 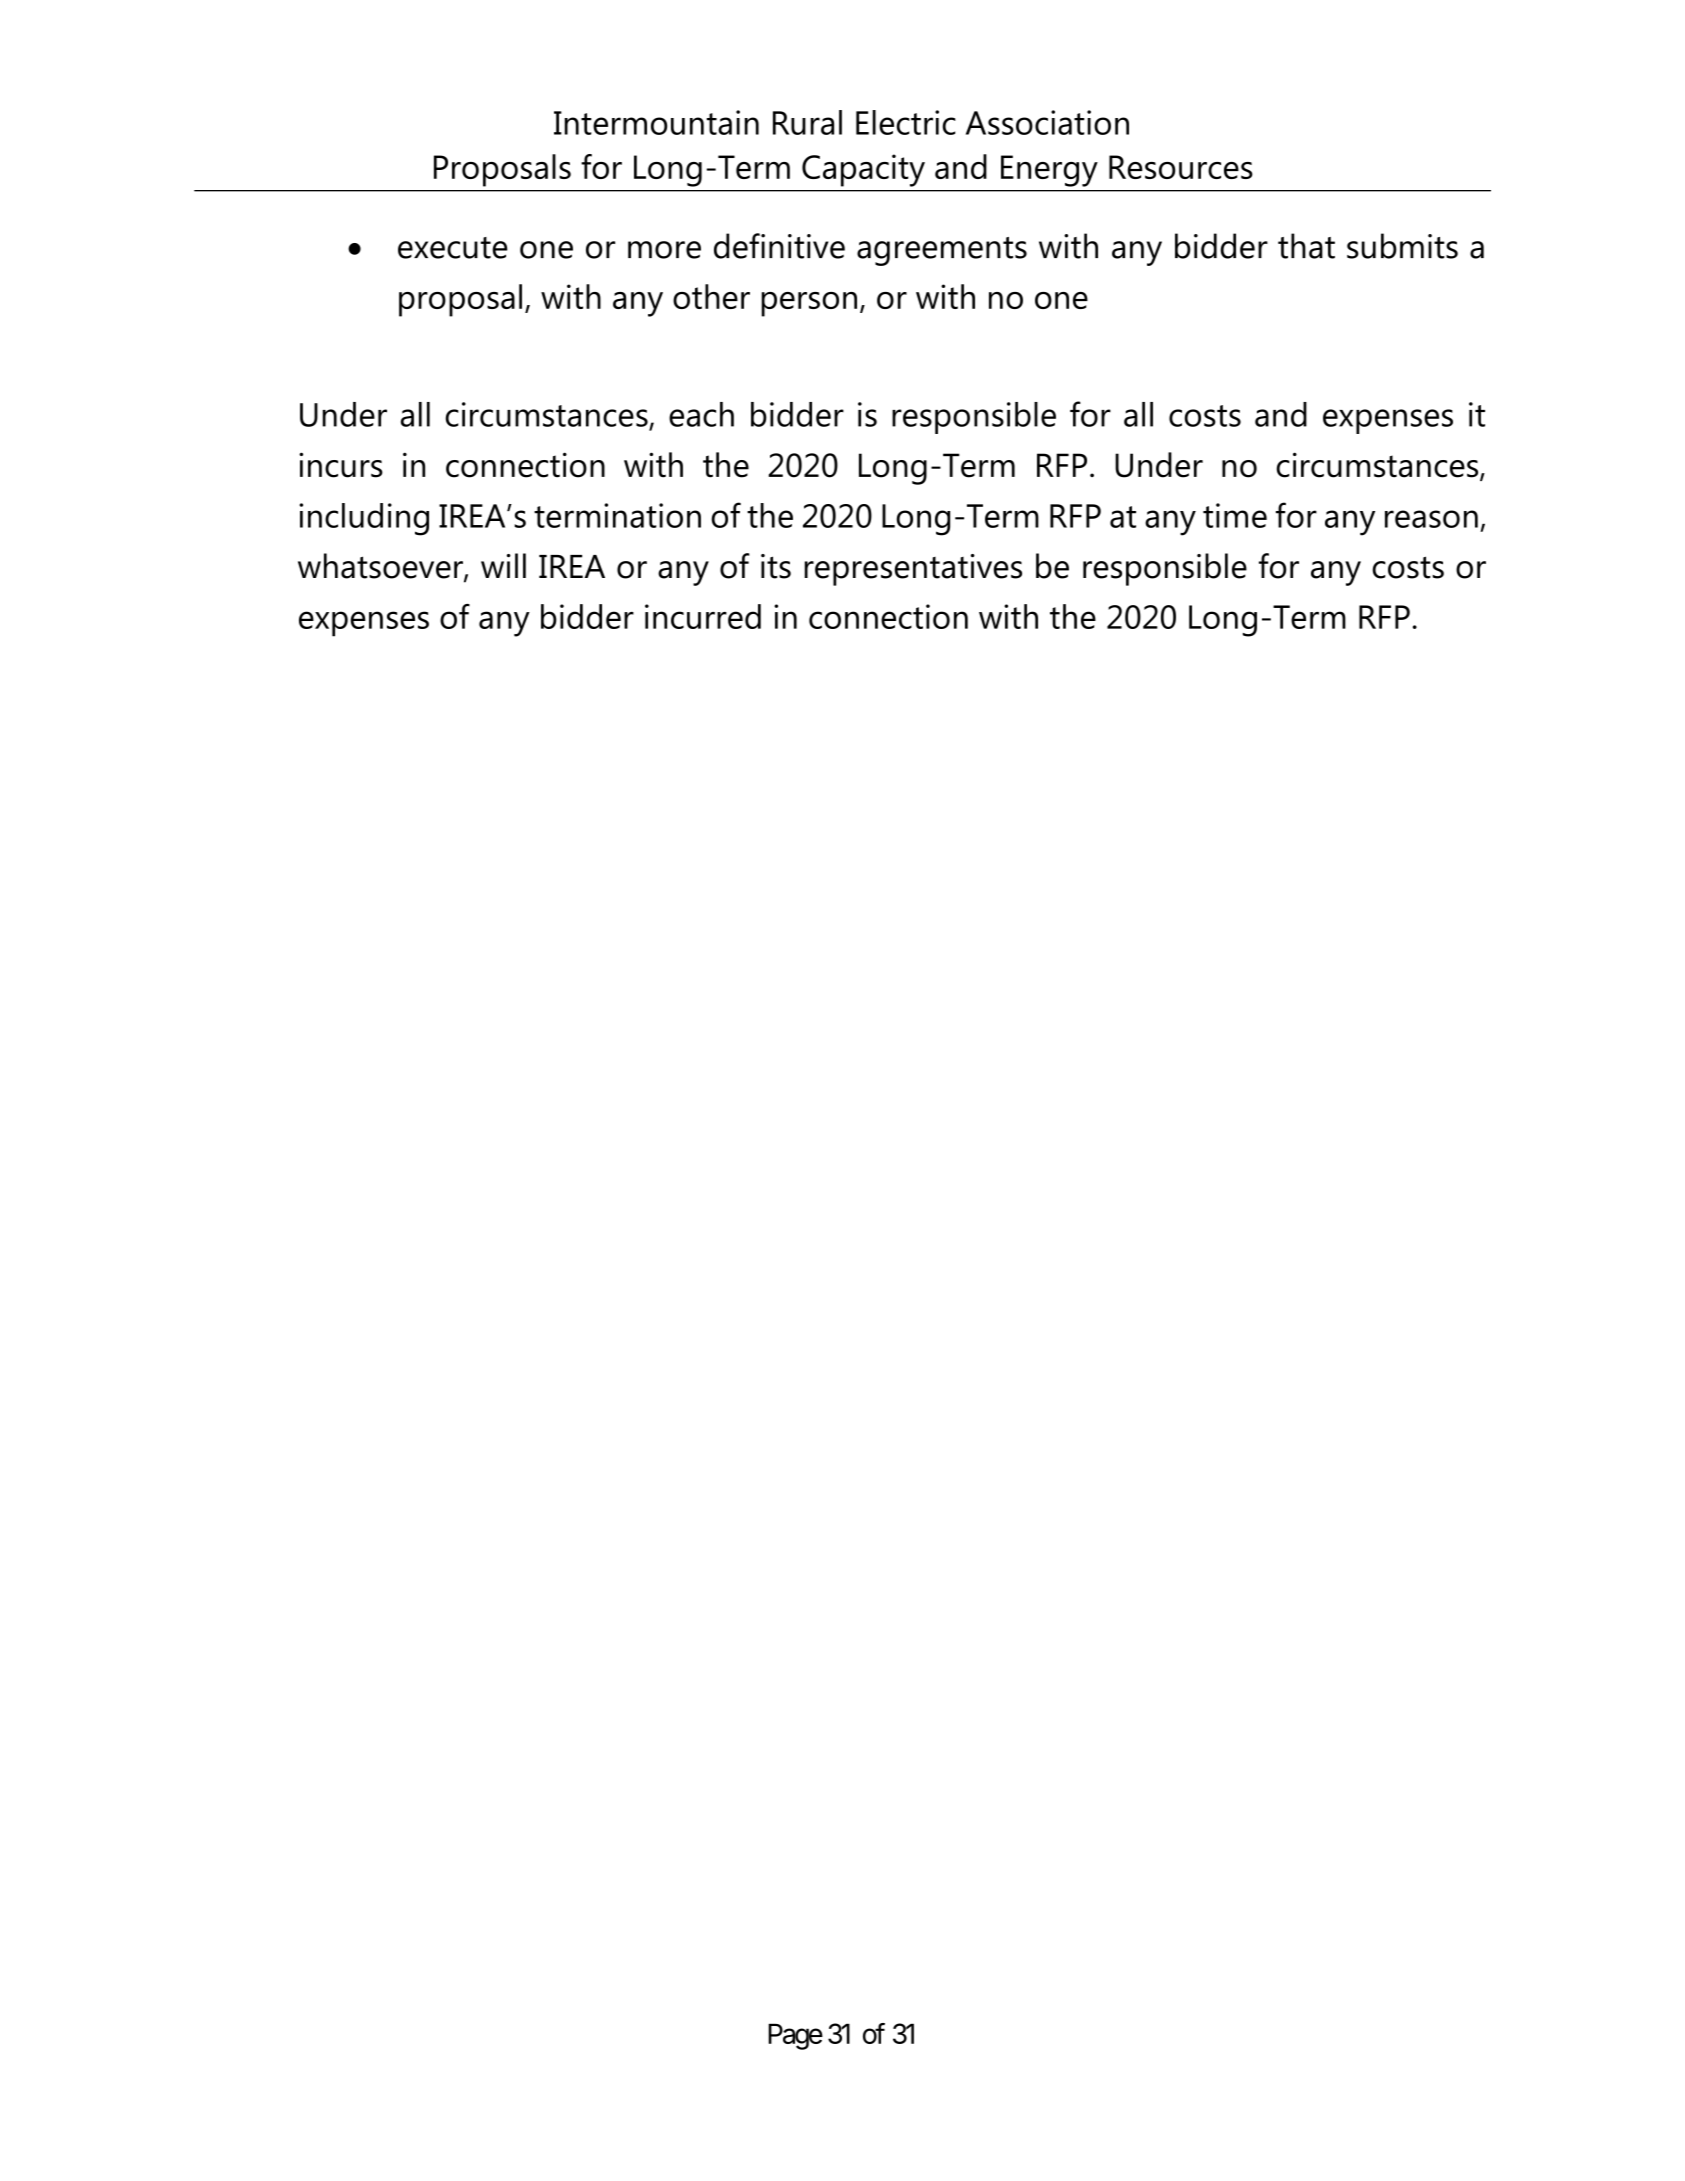 I want to click on submits, so click(x=1402, y=246).
